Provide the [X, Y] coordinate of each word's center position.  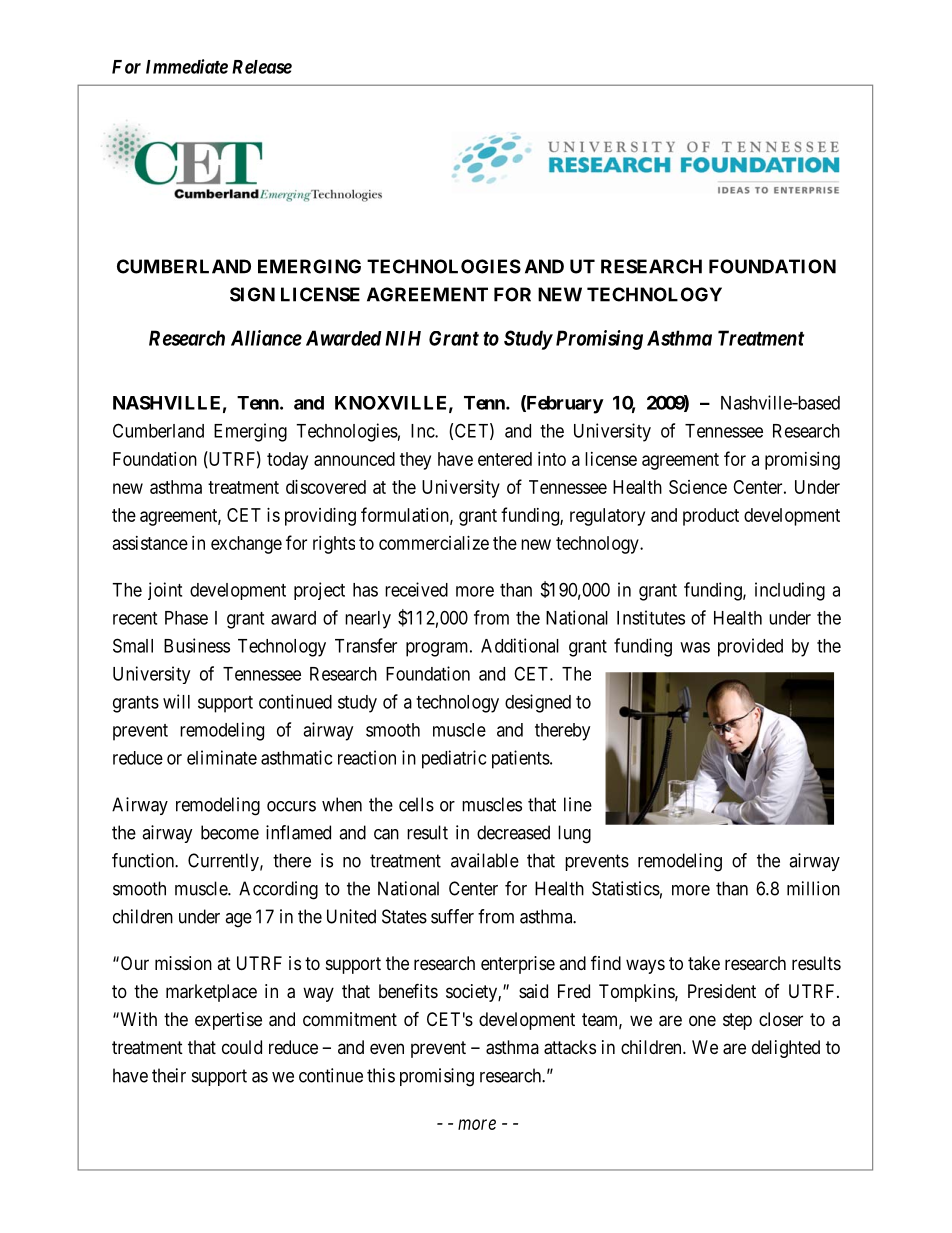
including [790, 591]
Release [262, 67]
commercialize [434, 543]
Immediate [187, 66]
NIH [403, 338]
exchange [246, 545]
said [533, 991]
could [242, 1047]
